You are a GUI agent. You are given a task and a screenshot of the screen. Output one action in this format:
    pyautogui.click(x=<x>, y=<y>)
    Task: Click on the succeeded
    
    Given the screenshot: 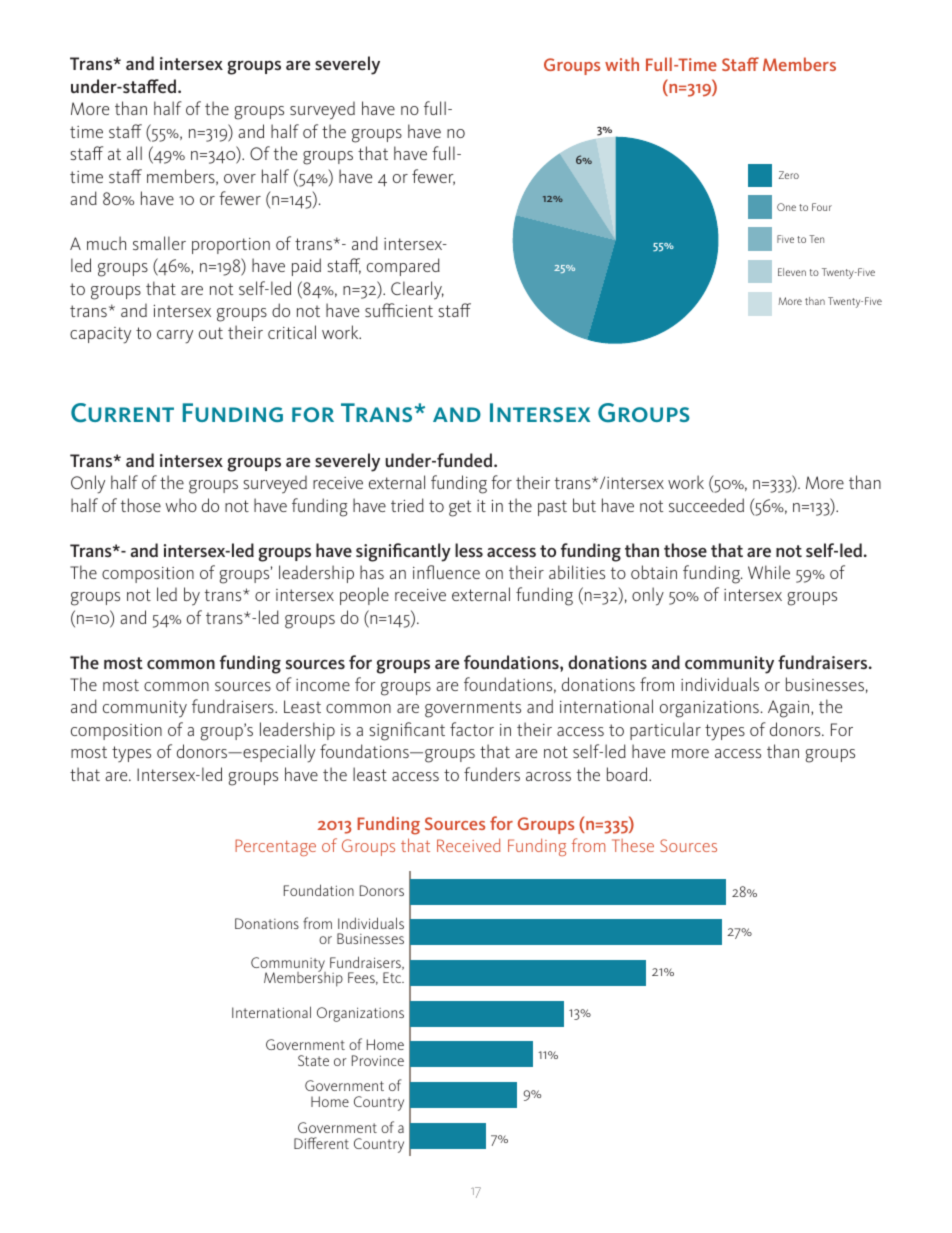 What is the action you would take?
    pyautogui.click(x=706, y=505)
